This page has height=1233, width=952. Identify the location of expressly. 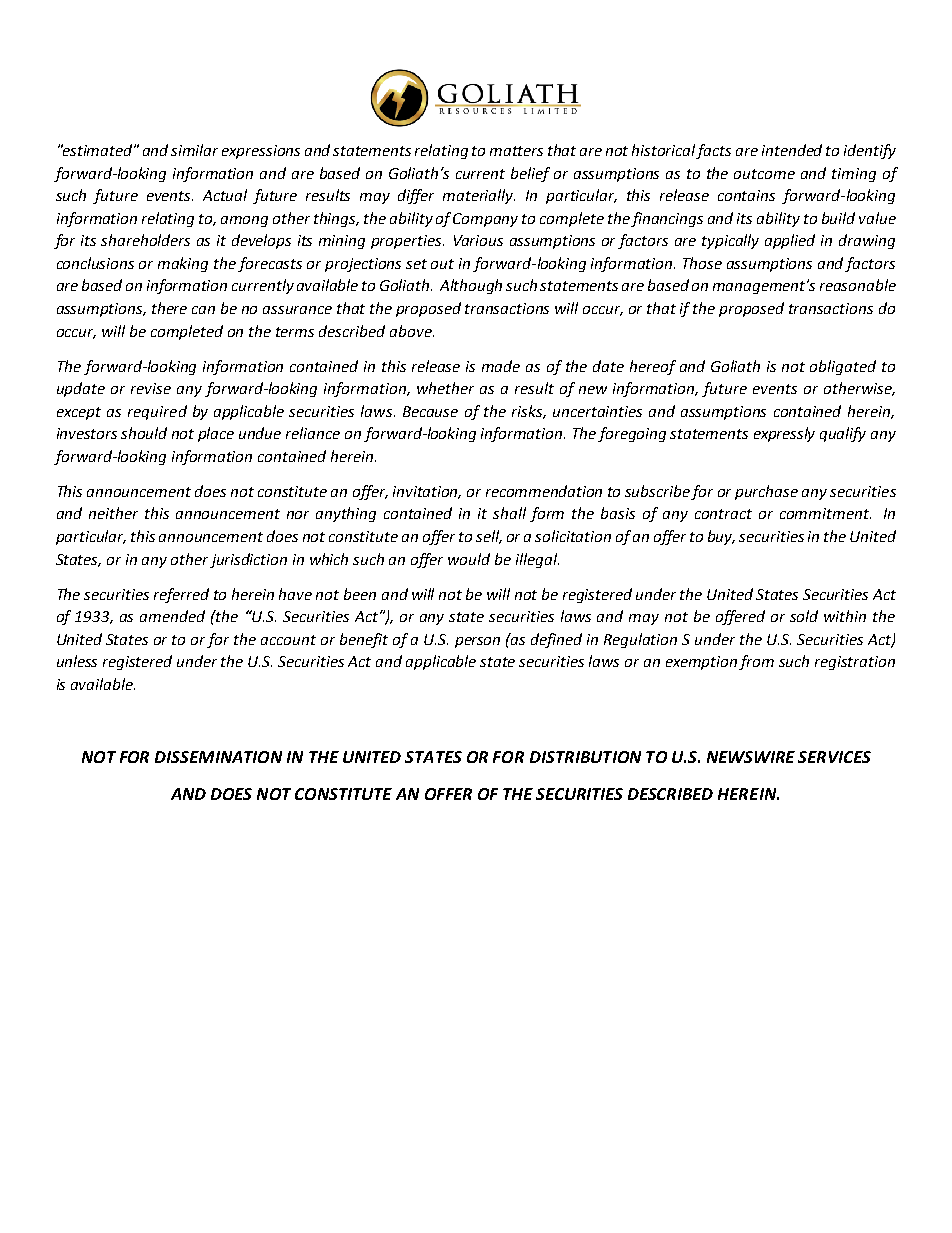
(784, 434).
